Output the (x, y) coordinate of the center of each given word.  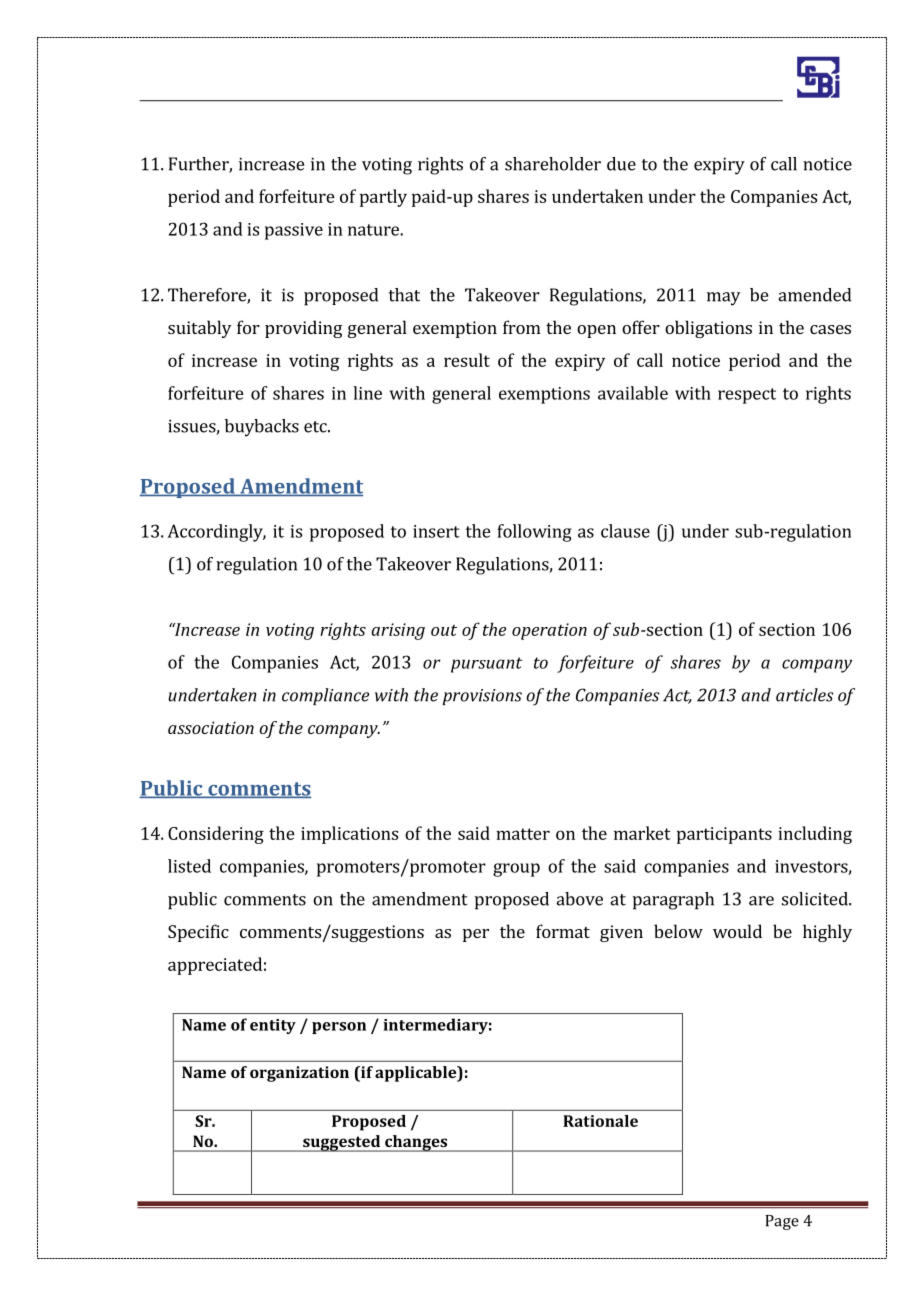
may (723, 299)
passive (294, 231)
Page (782, 1222)
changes (416, 1143)
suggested (342, 1143)
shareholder (553, 164)
